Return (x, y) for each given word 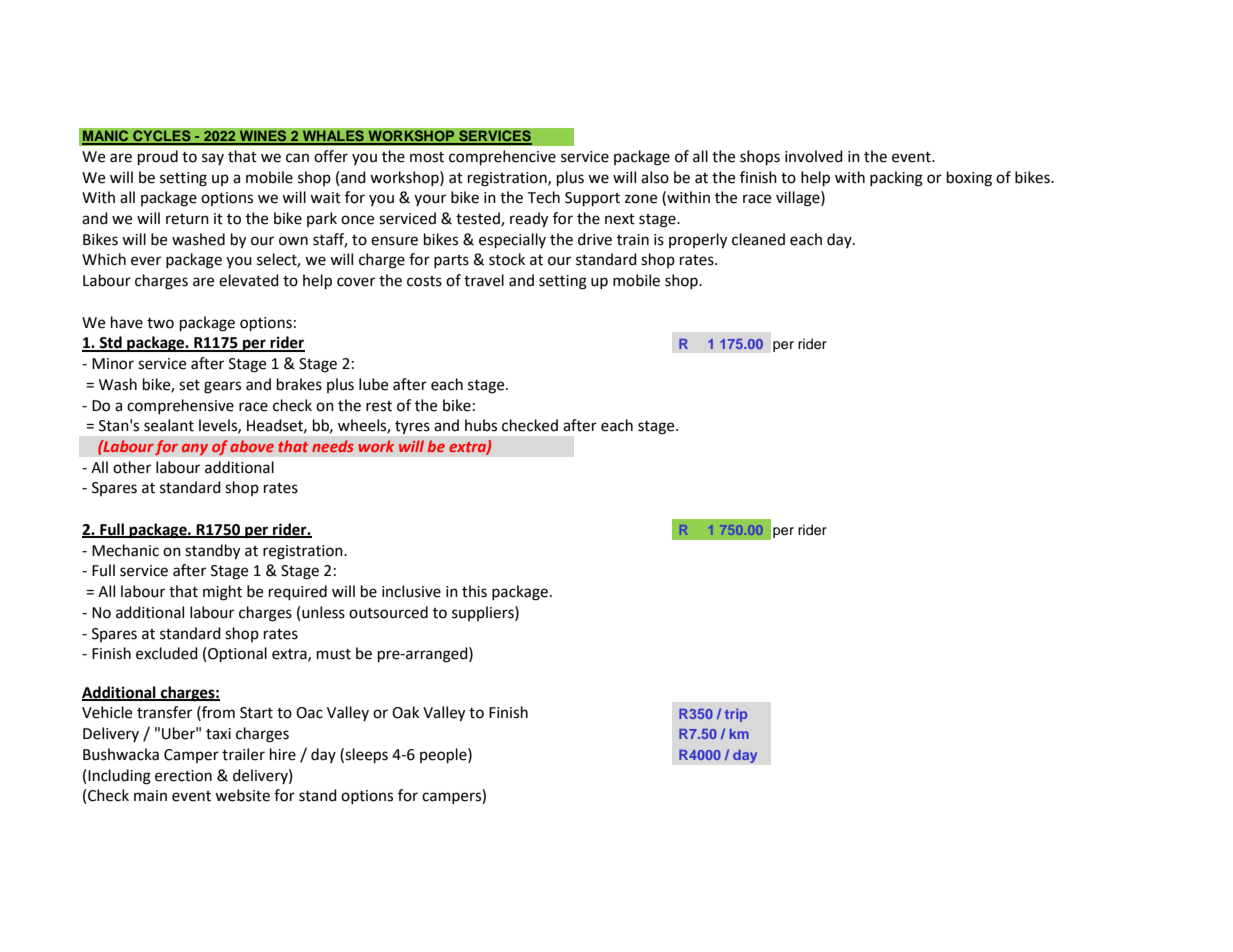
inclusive (411, 591)
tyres (412, 427)
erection (183, 776)
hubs (481, 425)
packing (896, 179)
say (213, 159)
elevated (249, 280)
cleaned (758, 239)
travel (484, 280)
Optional (237, 655)
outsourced (388, 612)
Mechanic (125, 550)
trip (736, 715)
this (474, 591)
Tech (543, 197)
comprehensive (180, 406)
